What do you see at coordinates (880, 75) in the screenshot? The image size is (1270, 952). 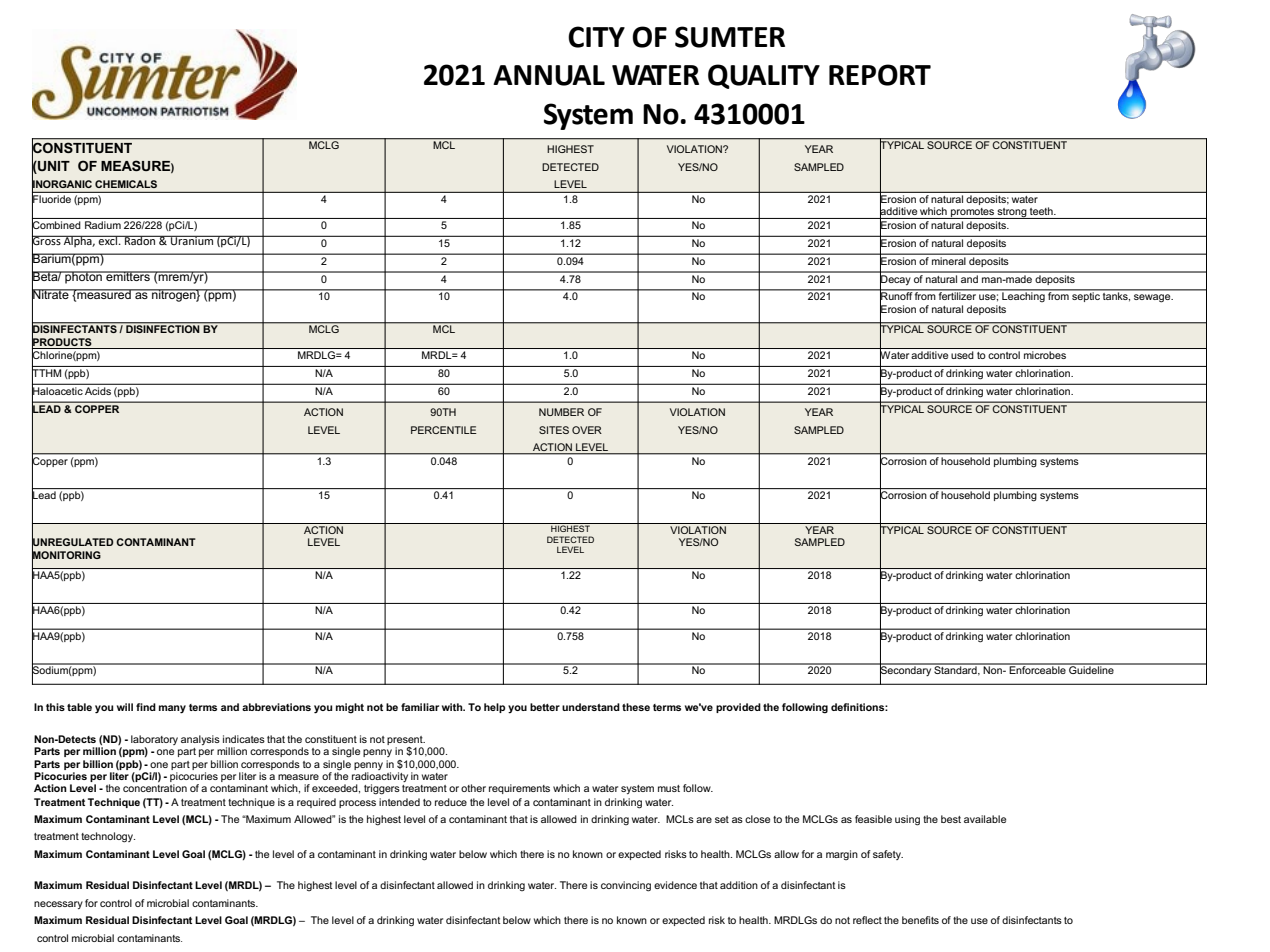 I see `REPORT` at bounding box center [880, 75].
